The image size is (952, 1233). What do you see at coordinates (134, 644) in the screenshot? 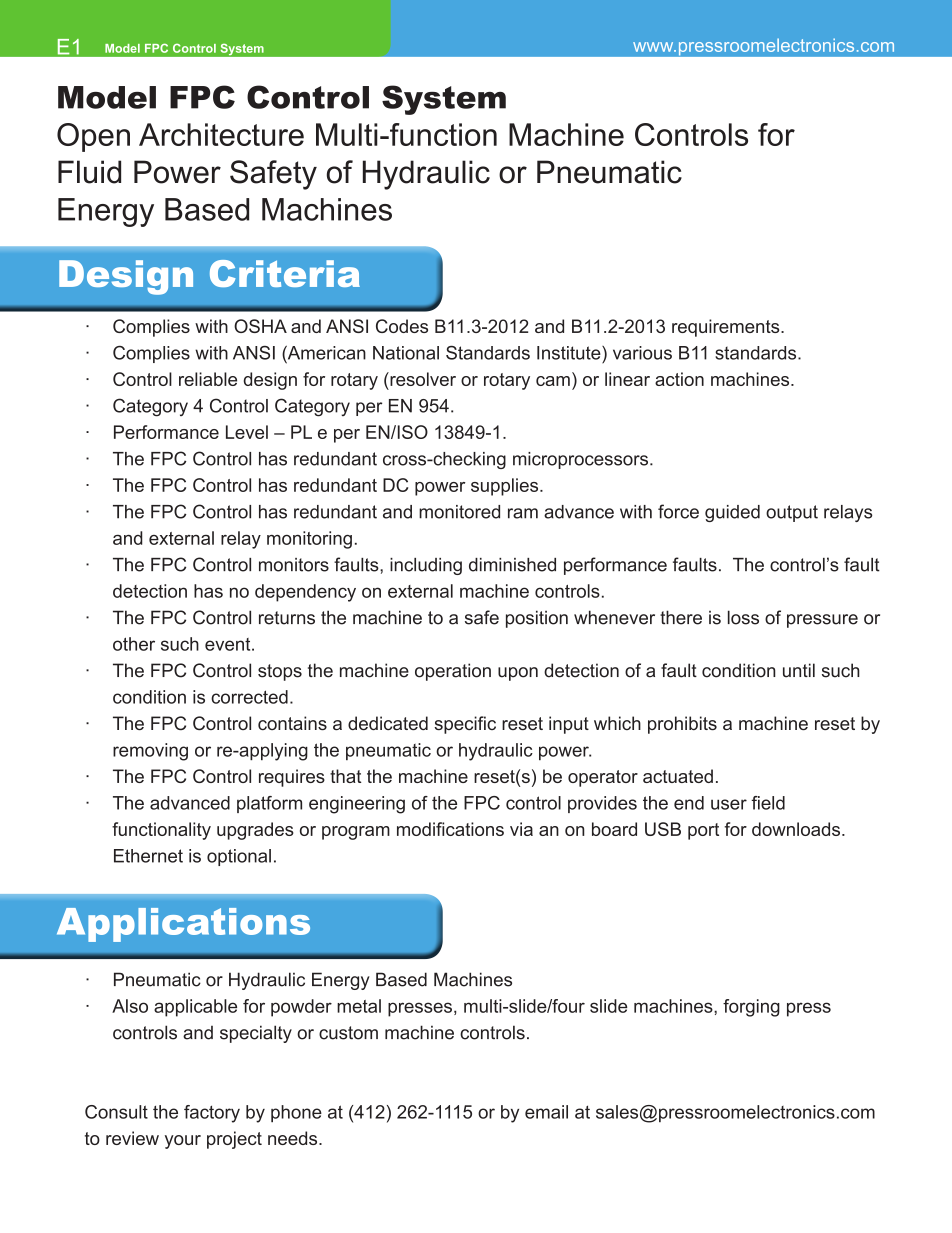
I see `other` at bounding box center [134, 644].
